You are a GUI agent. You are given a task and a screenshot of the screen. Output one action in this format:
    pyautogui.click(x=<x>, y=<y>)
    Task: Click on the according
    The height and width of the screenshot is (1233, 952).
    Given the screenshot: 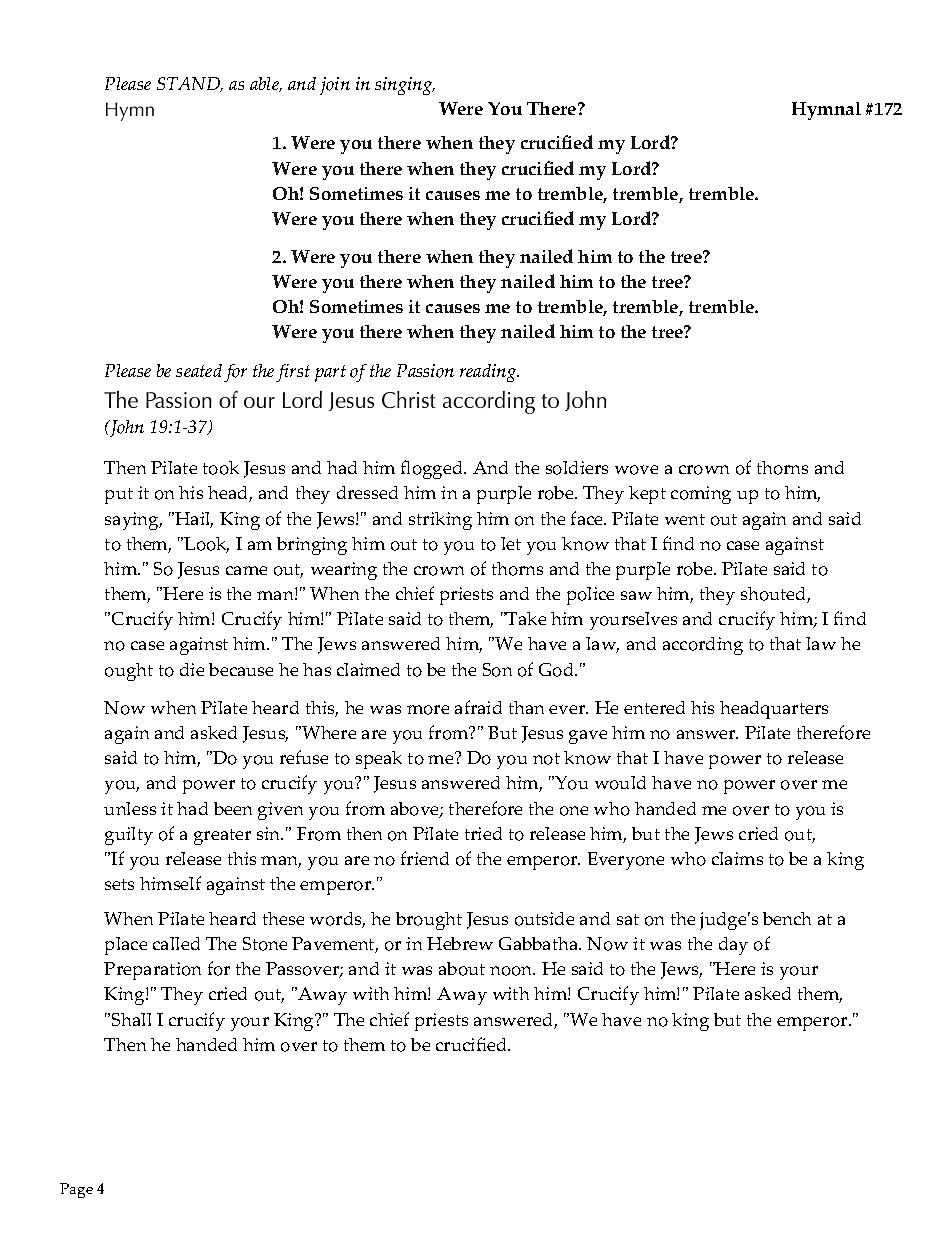 What is the action you would take?
    pyautogui.click(x=703, y=646)
